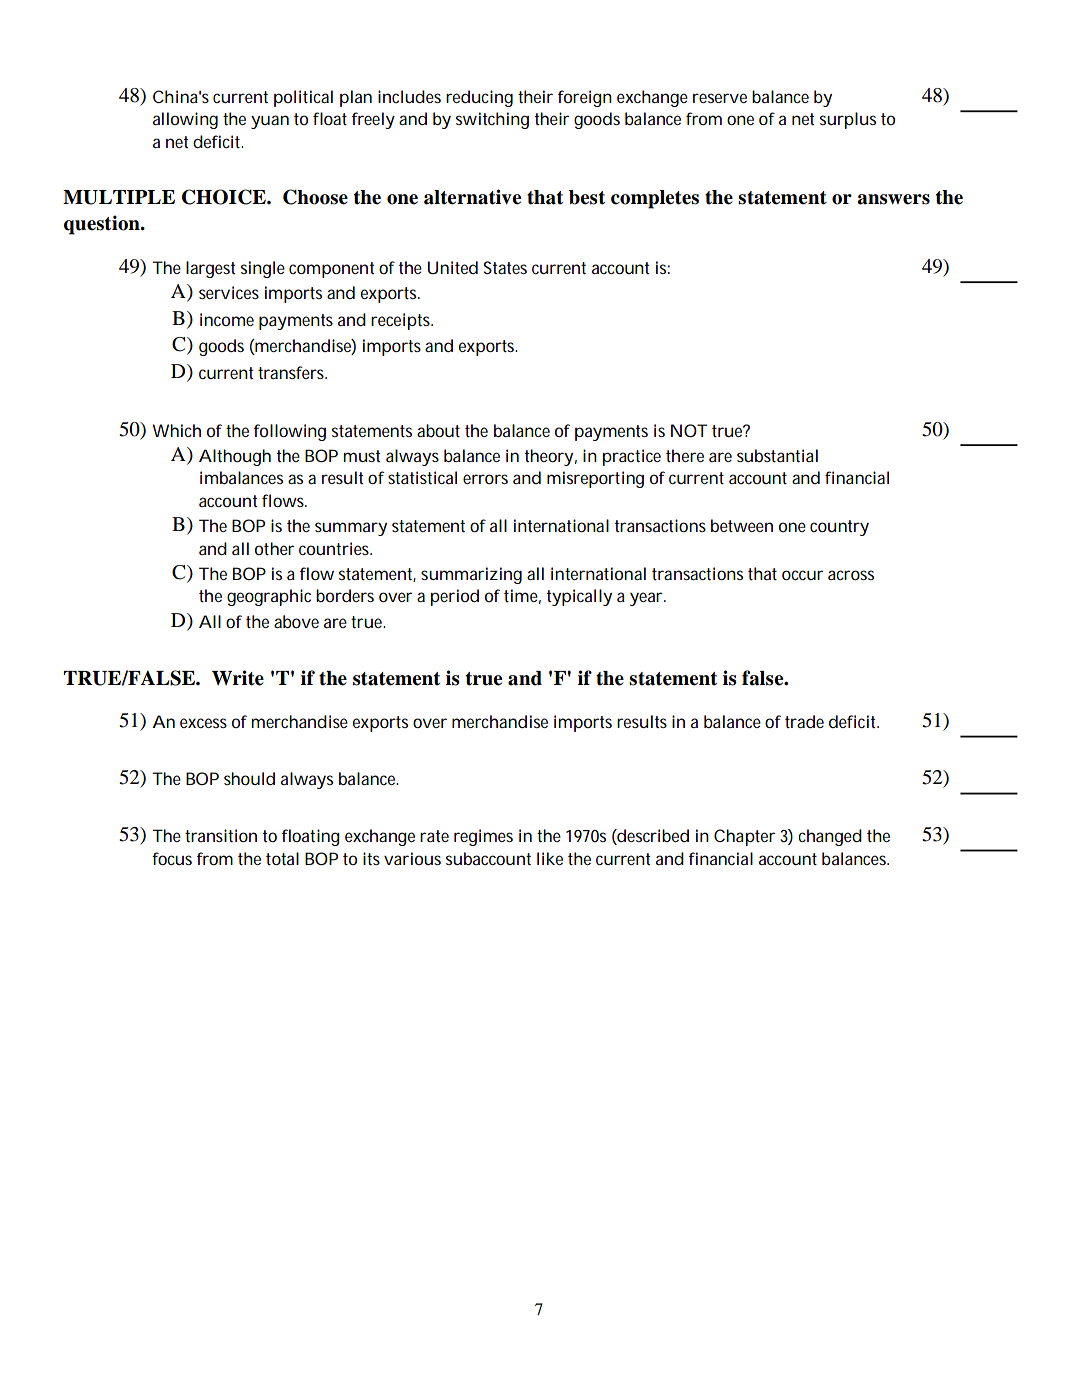 The image size is (1081, 1399). What do you see at coordinates (235, 457) in the page?
I see `Although` at bounding box center [235, 457].
